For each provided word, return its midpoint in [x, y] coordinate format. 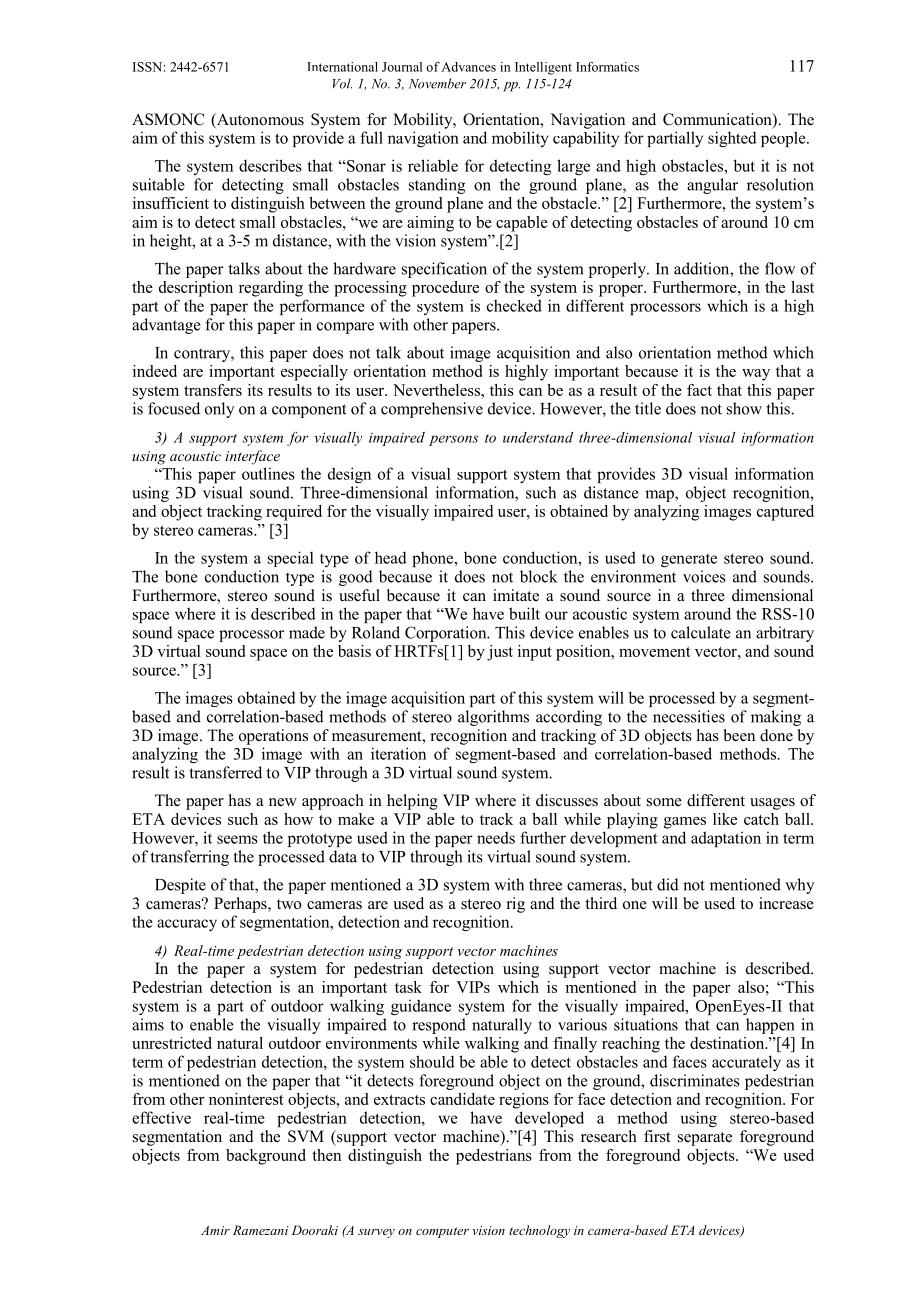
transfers [213, 390]
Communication [718, 120]
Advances [468, 67]
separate [705, 1139]
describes [270, 165]
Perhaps [241, 905]
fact [699, 390]
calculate [701, 632]
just [500, 653]
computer [442, 1232]
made [307, 632]
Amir [215, 1230]
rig [516, 905]
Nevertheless [437, 390]
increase [786, 903]
